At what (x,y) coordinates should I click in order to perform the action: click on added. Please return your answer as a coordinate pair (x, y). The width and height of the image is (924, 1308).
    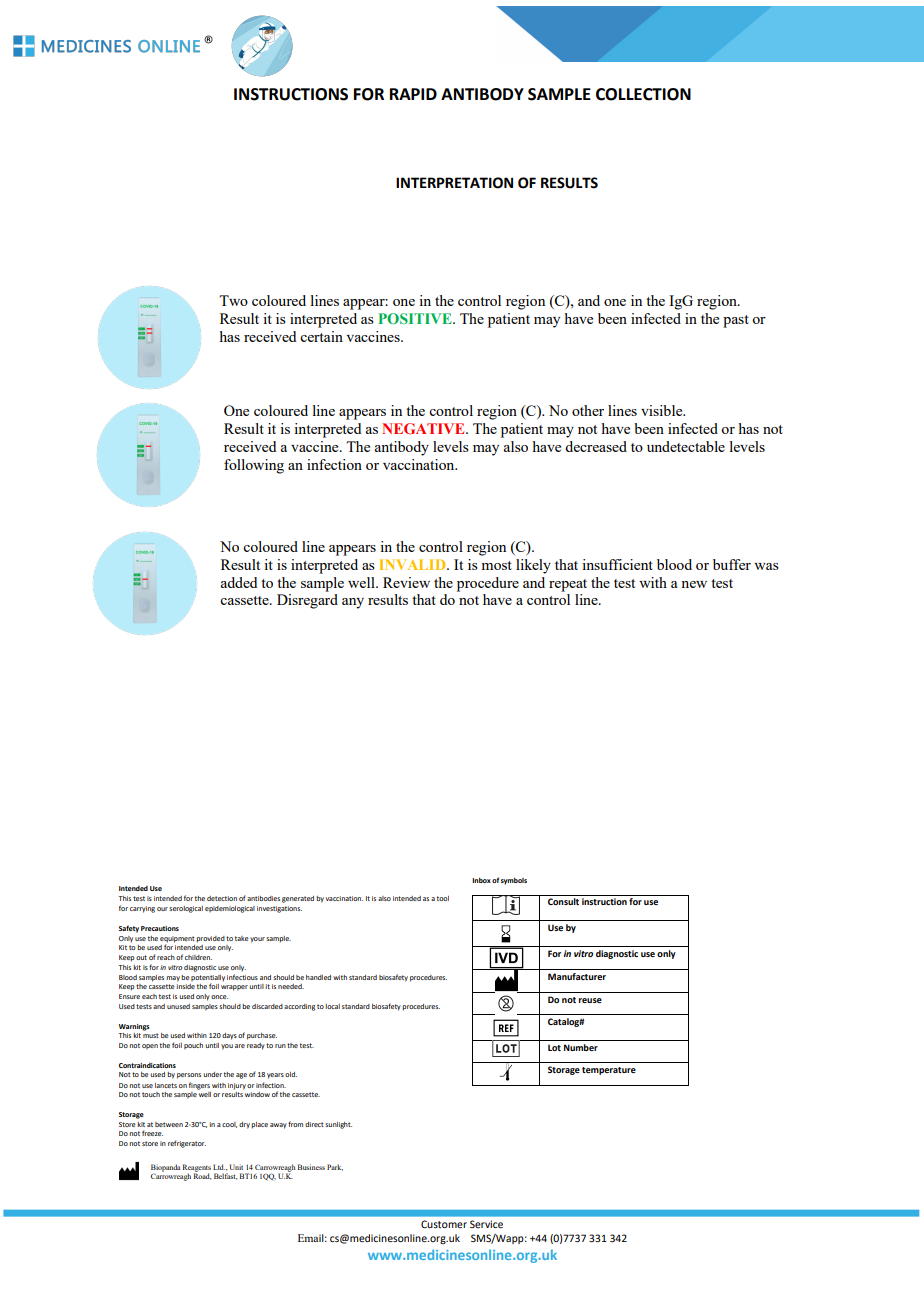
    Looking at the image, I should click on (239, 582).
